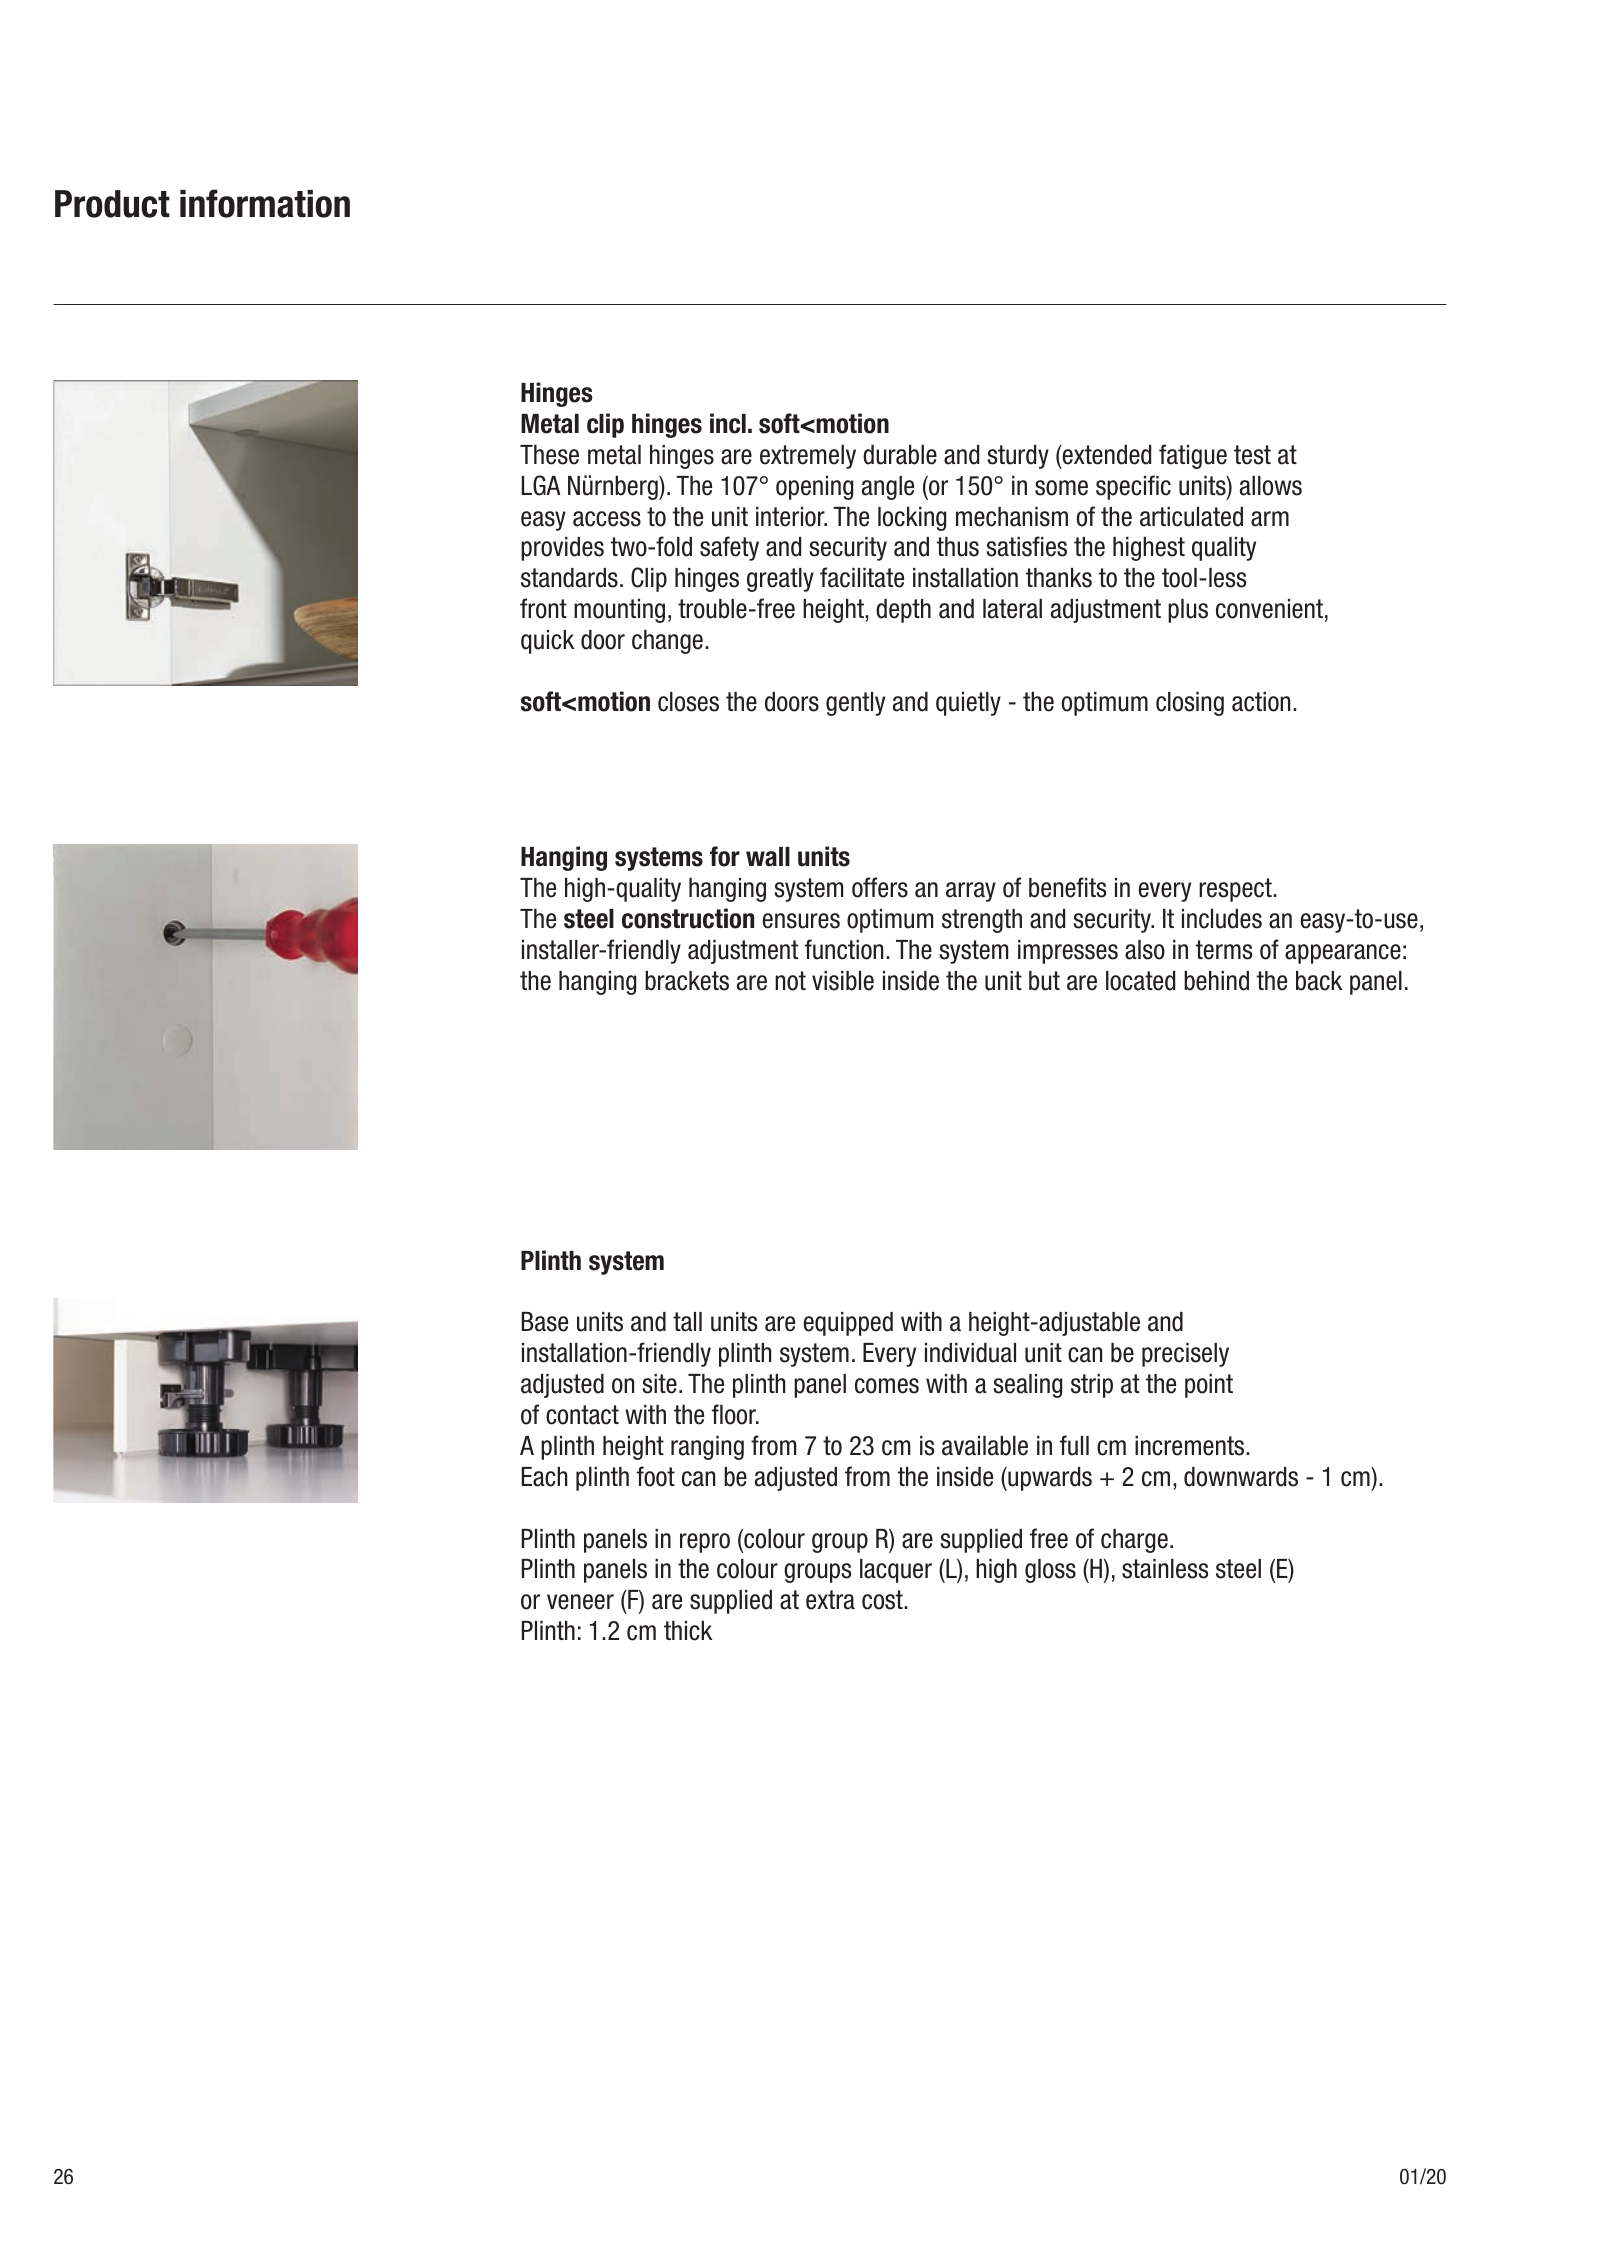  Describe the element at coordinates (547, 642) in the image. I see `quick` at that location.
